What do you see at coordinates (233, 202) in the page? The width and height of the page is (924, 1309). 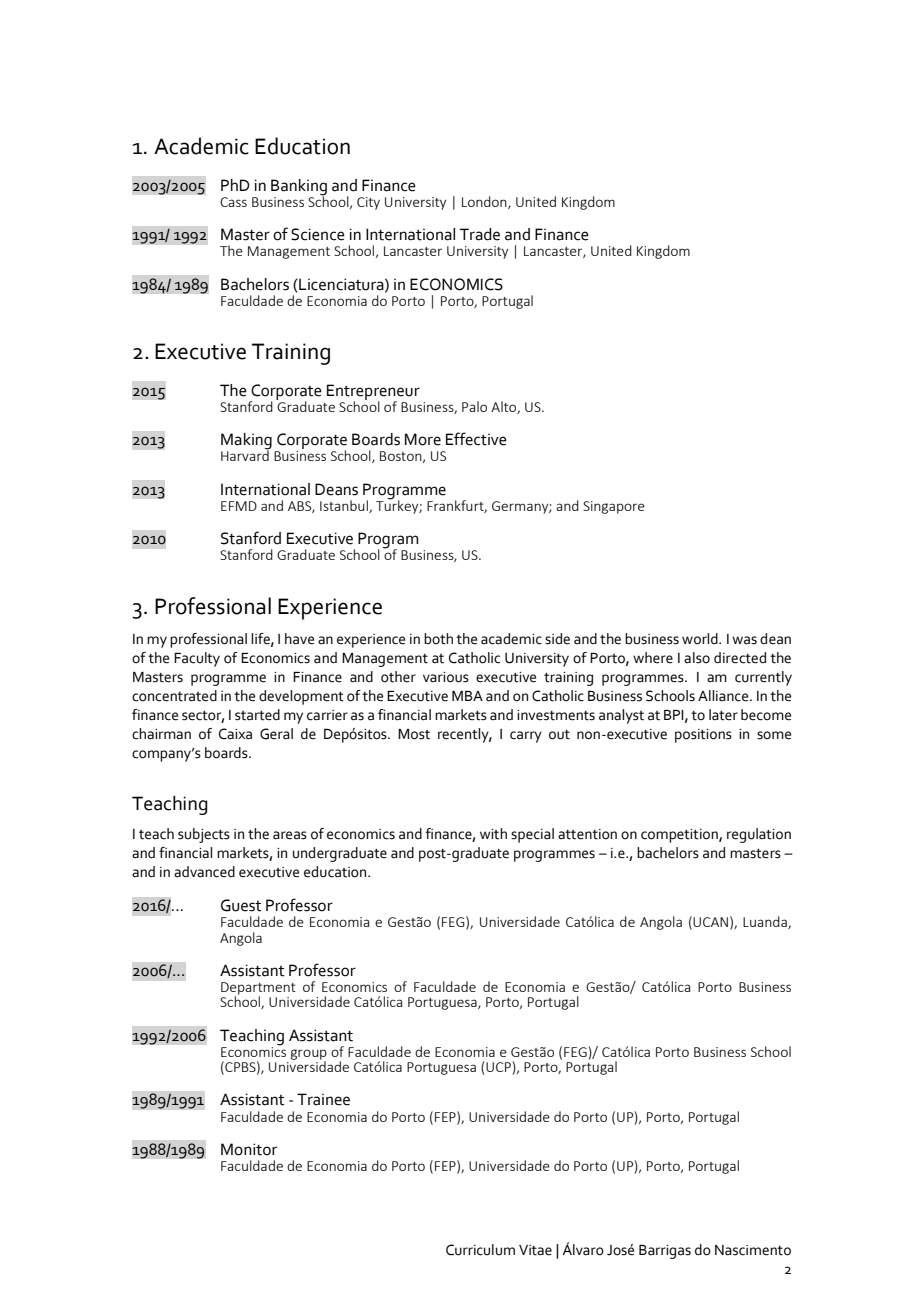 I see `Cass` at bounding box center [233, 202].
